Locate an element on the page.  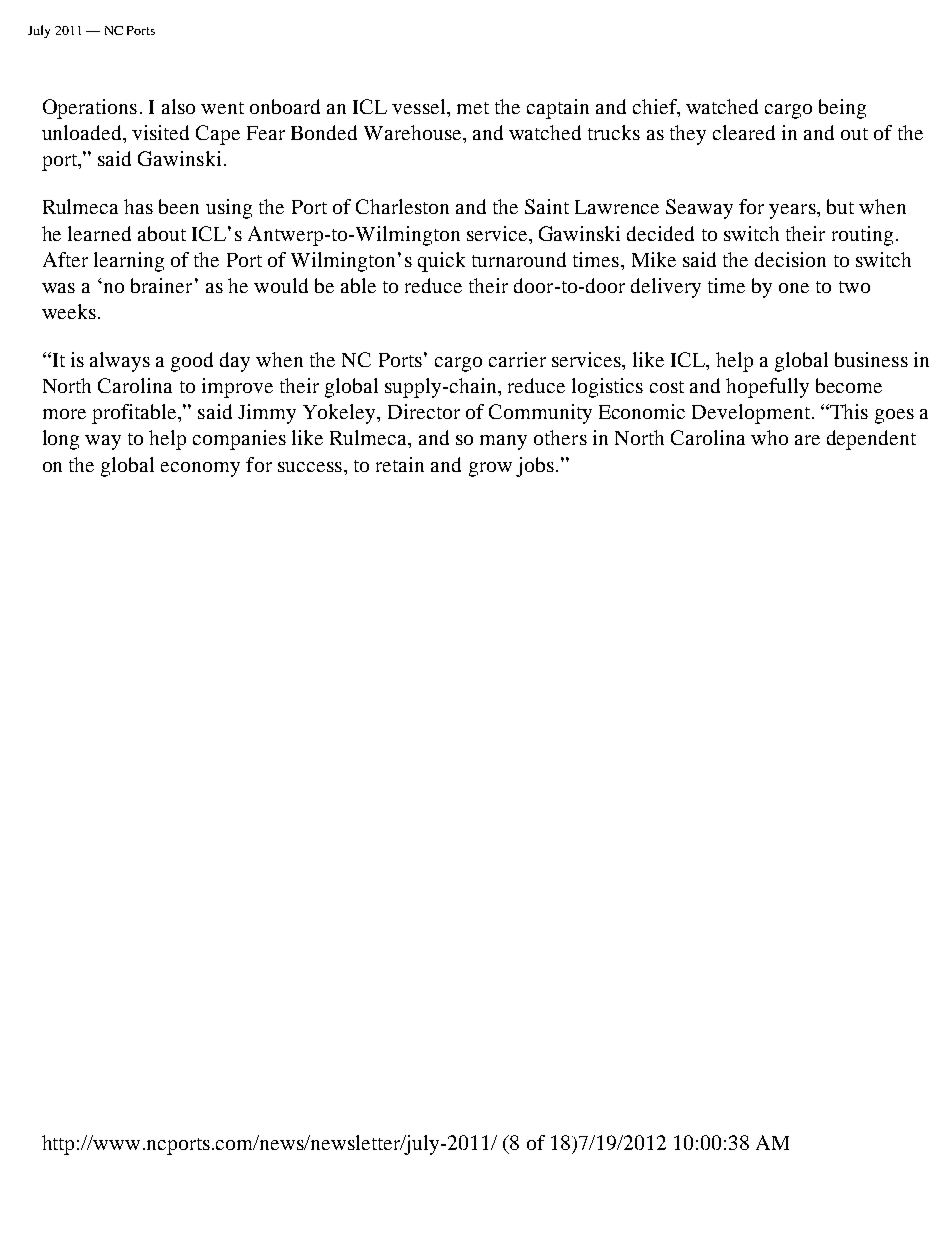
grow is located at coordinates (490, 469).
